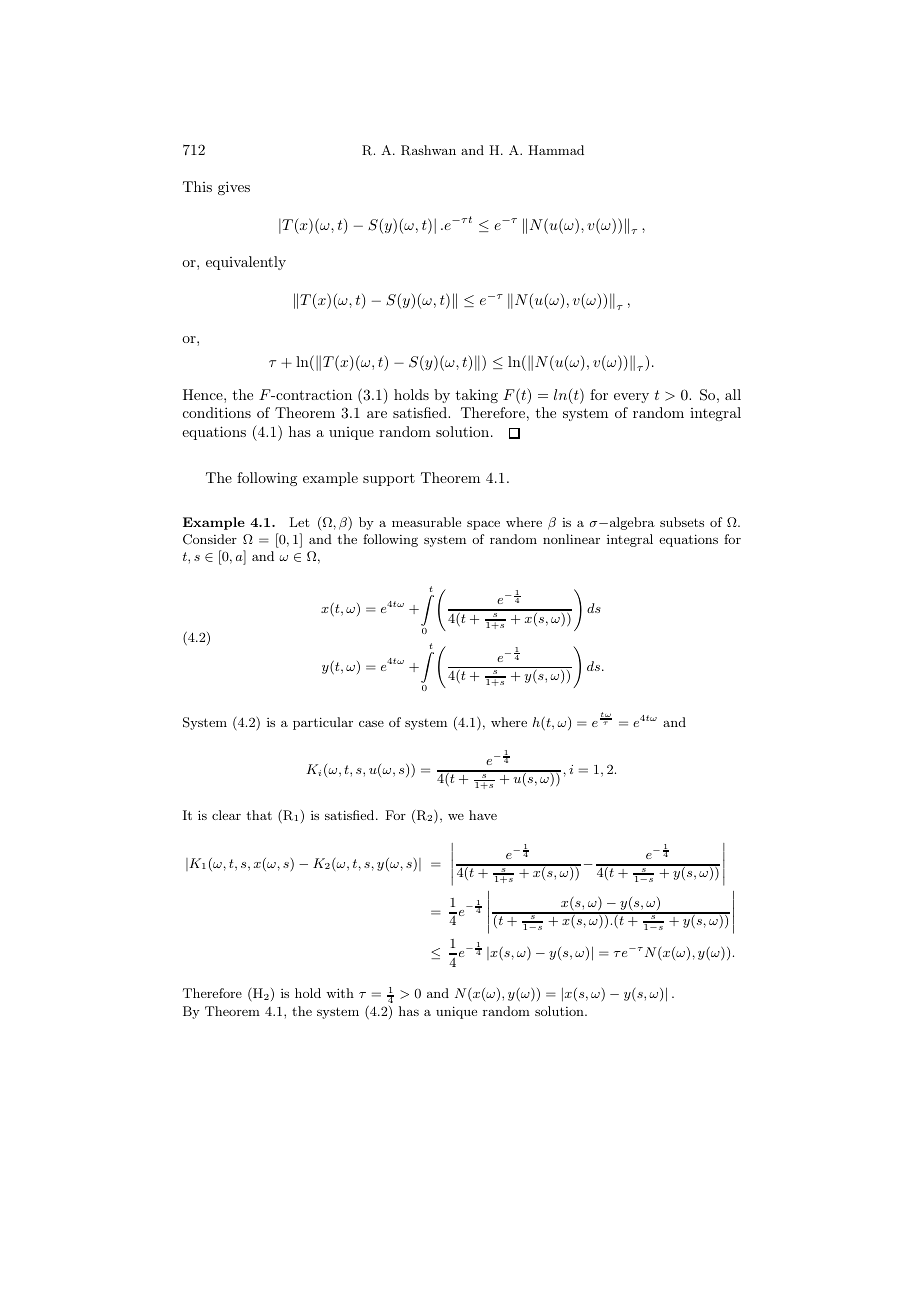 This image has height=1308, width=924. What do you see at coordinates (371, 723) in the image?
I see `case` at bounding box center [371, 723].
